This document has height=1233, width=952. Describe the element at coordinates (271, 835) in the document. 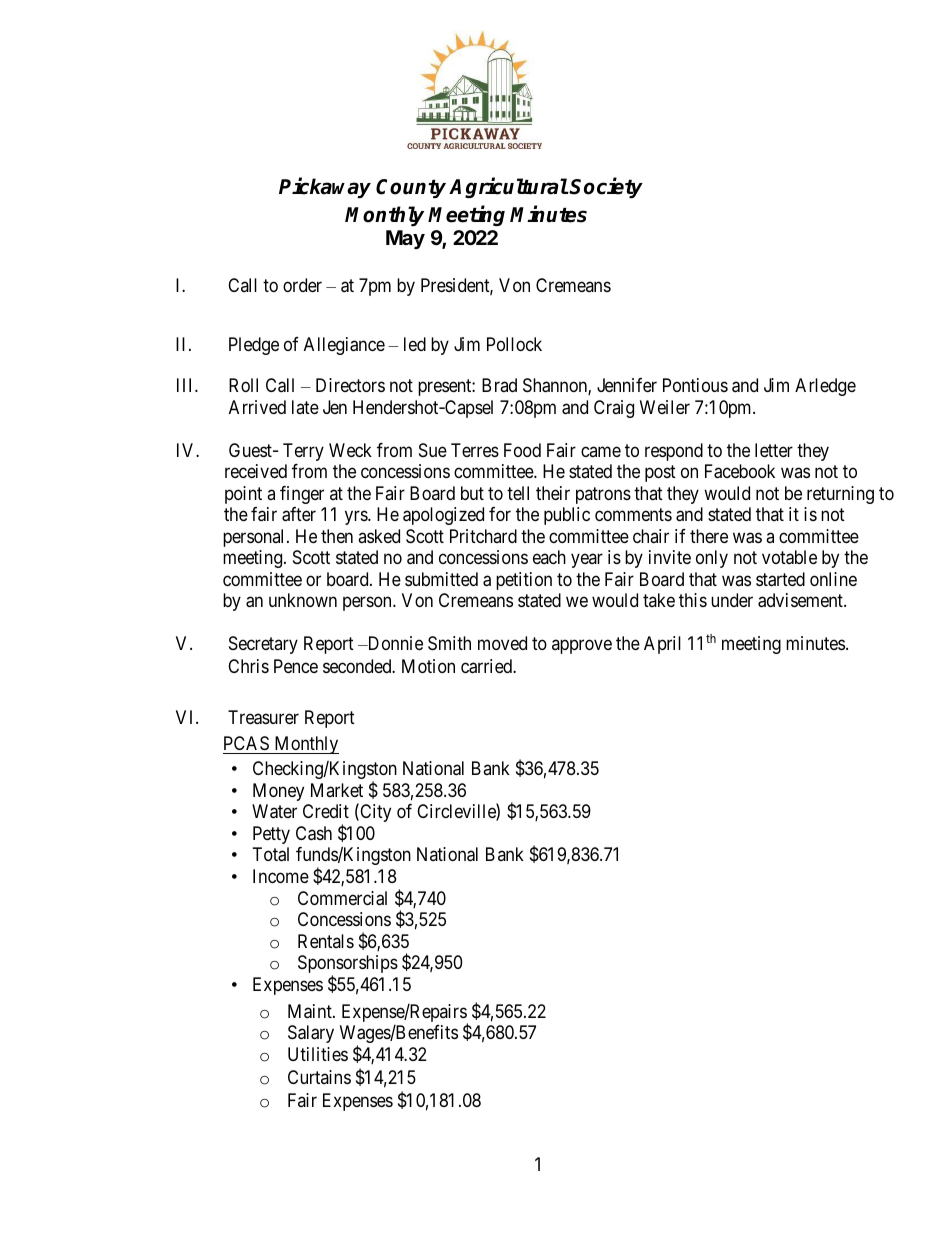

I see `Petty` at that location.
